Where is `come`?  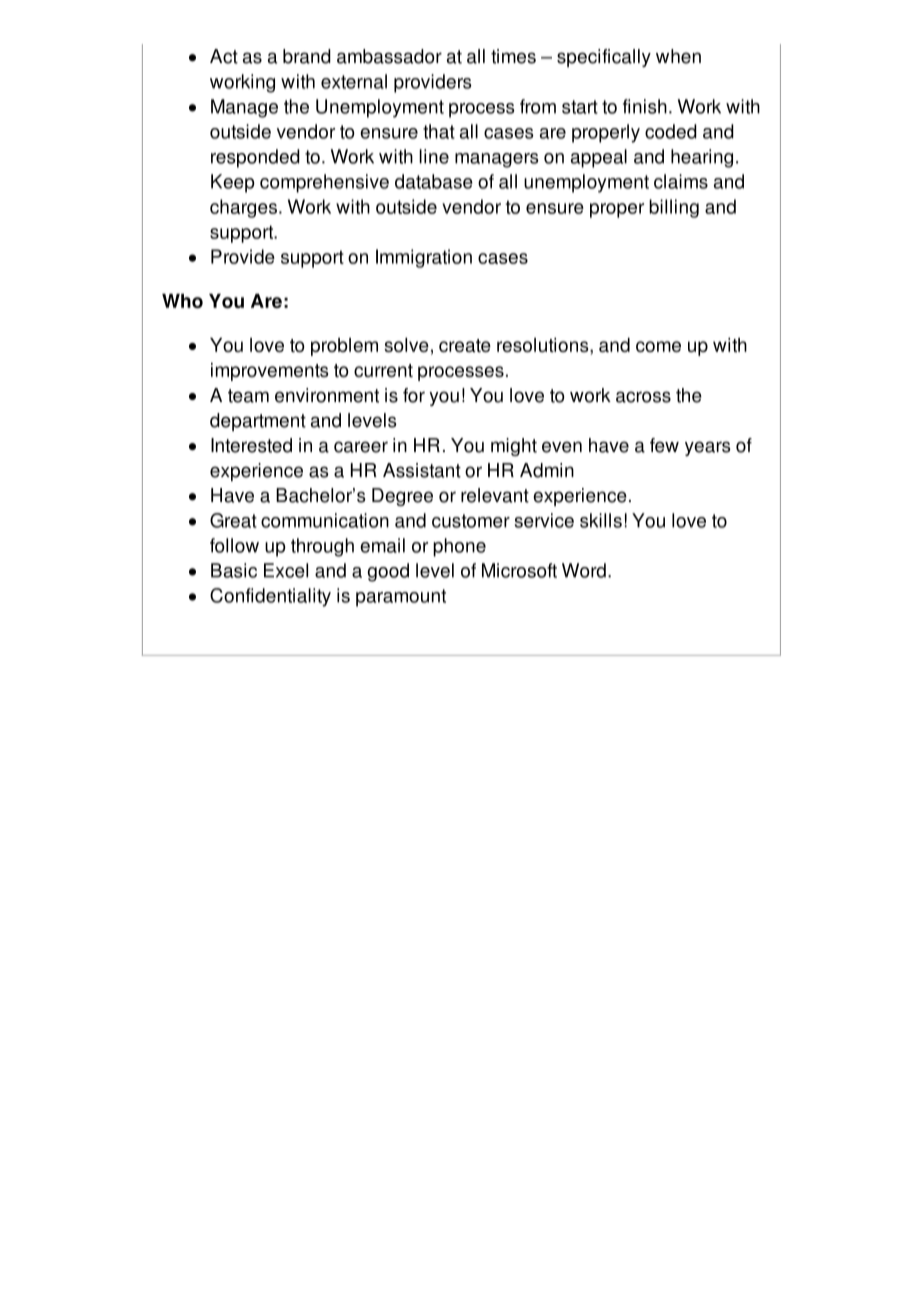
come is located at coordinates (658, 346).
